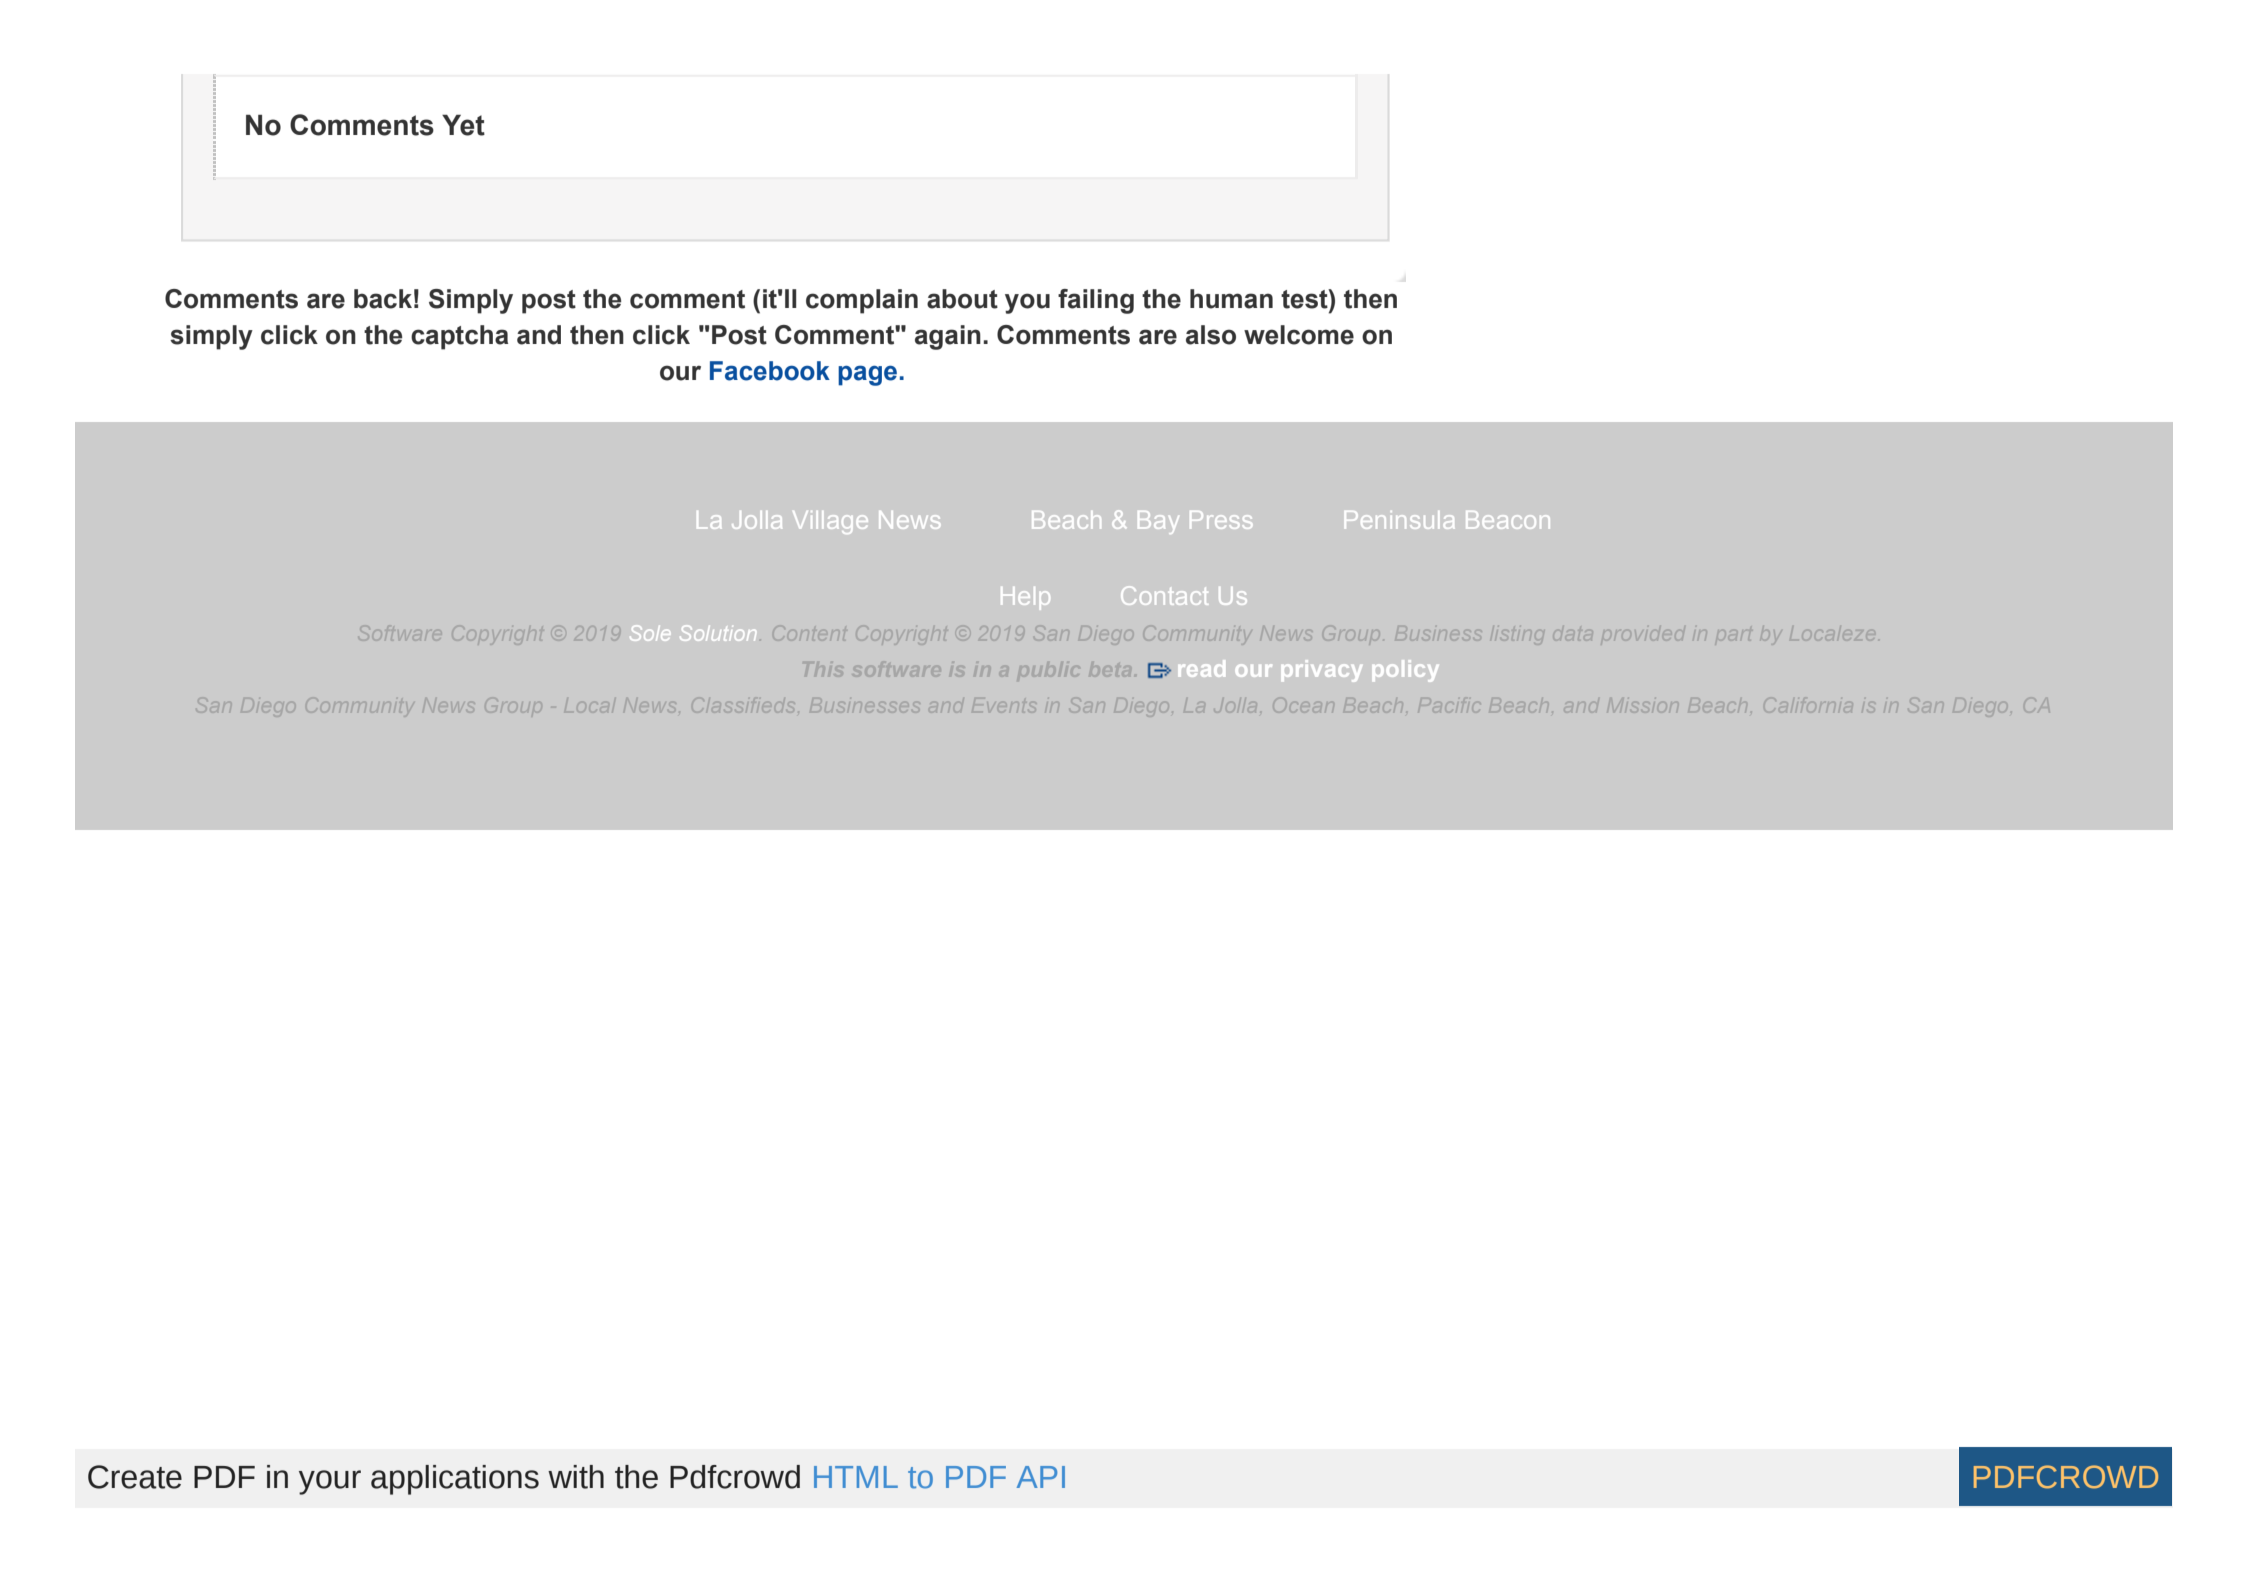 This page has width=2247, height=1591. I want to click on privacy, so click(1322, 671).
